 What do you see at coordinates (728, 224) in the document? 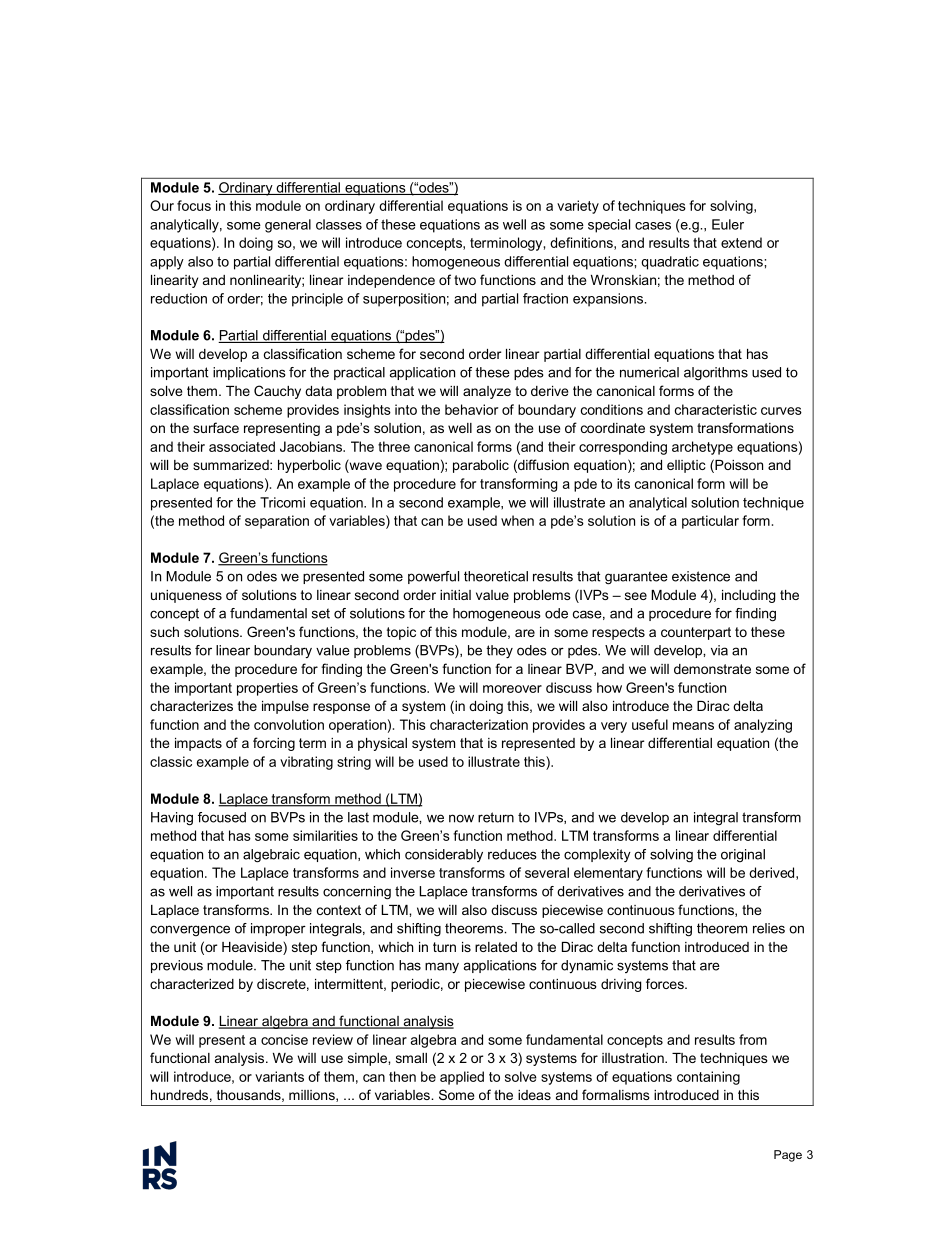
I see `Euler` at bounding box center [728, 224].
